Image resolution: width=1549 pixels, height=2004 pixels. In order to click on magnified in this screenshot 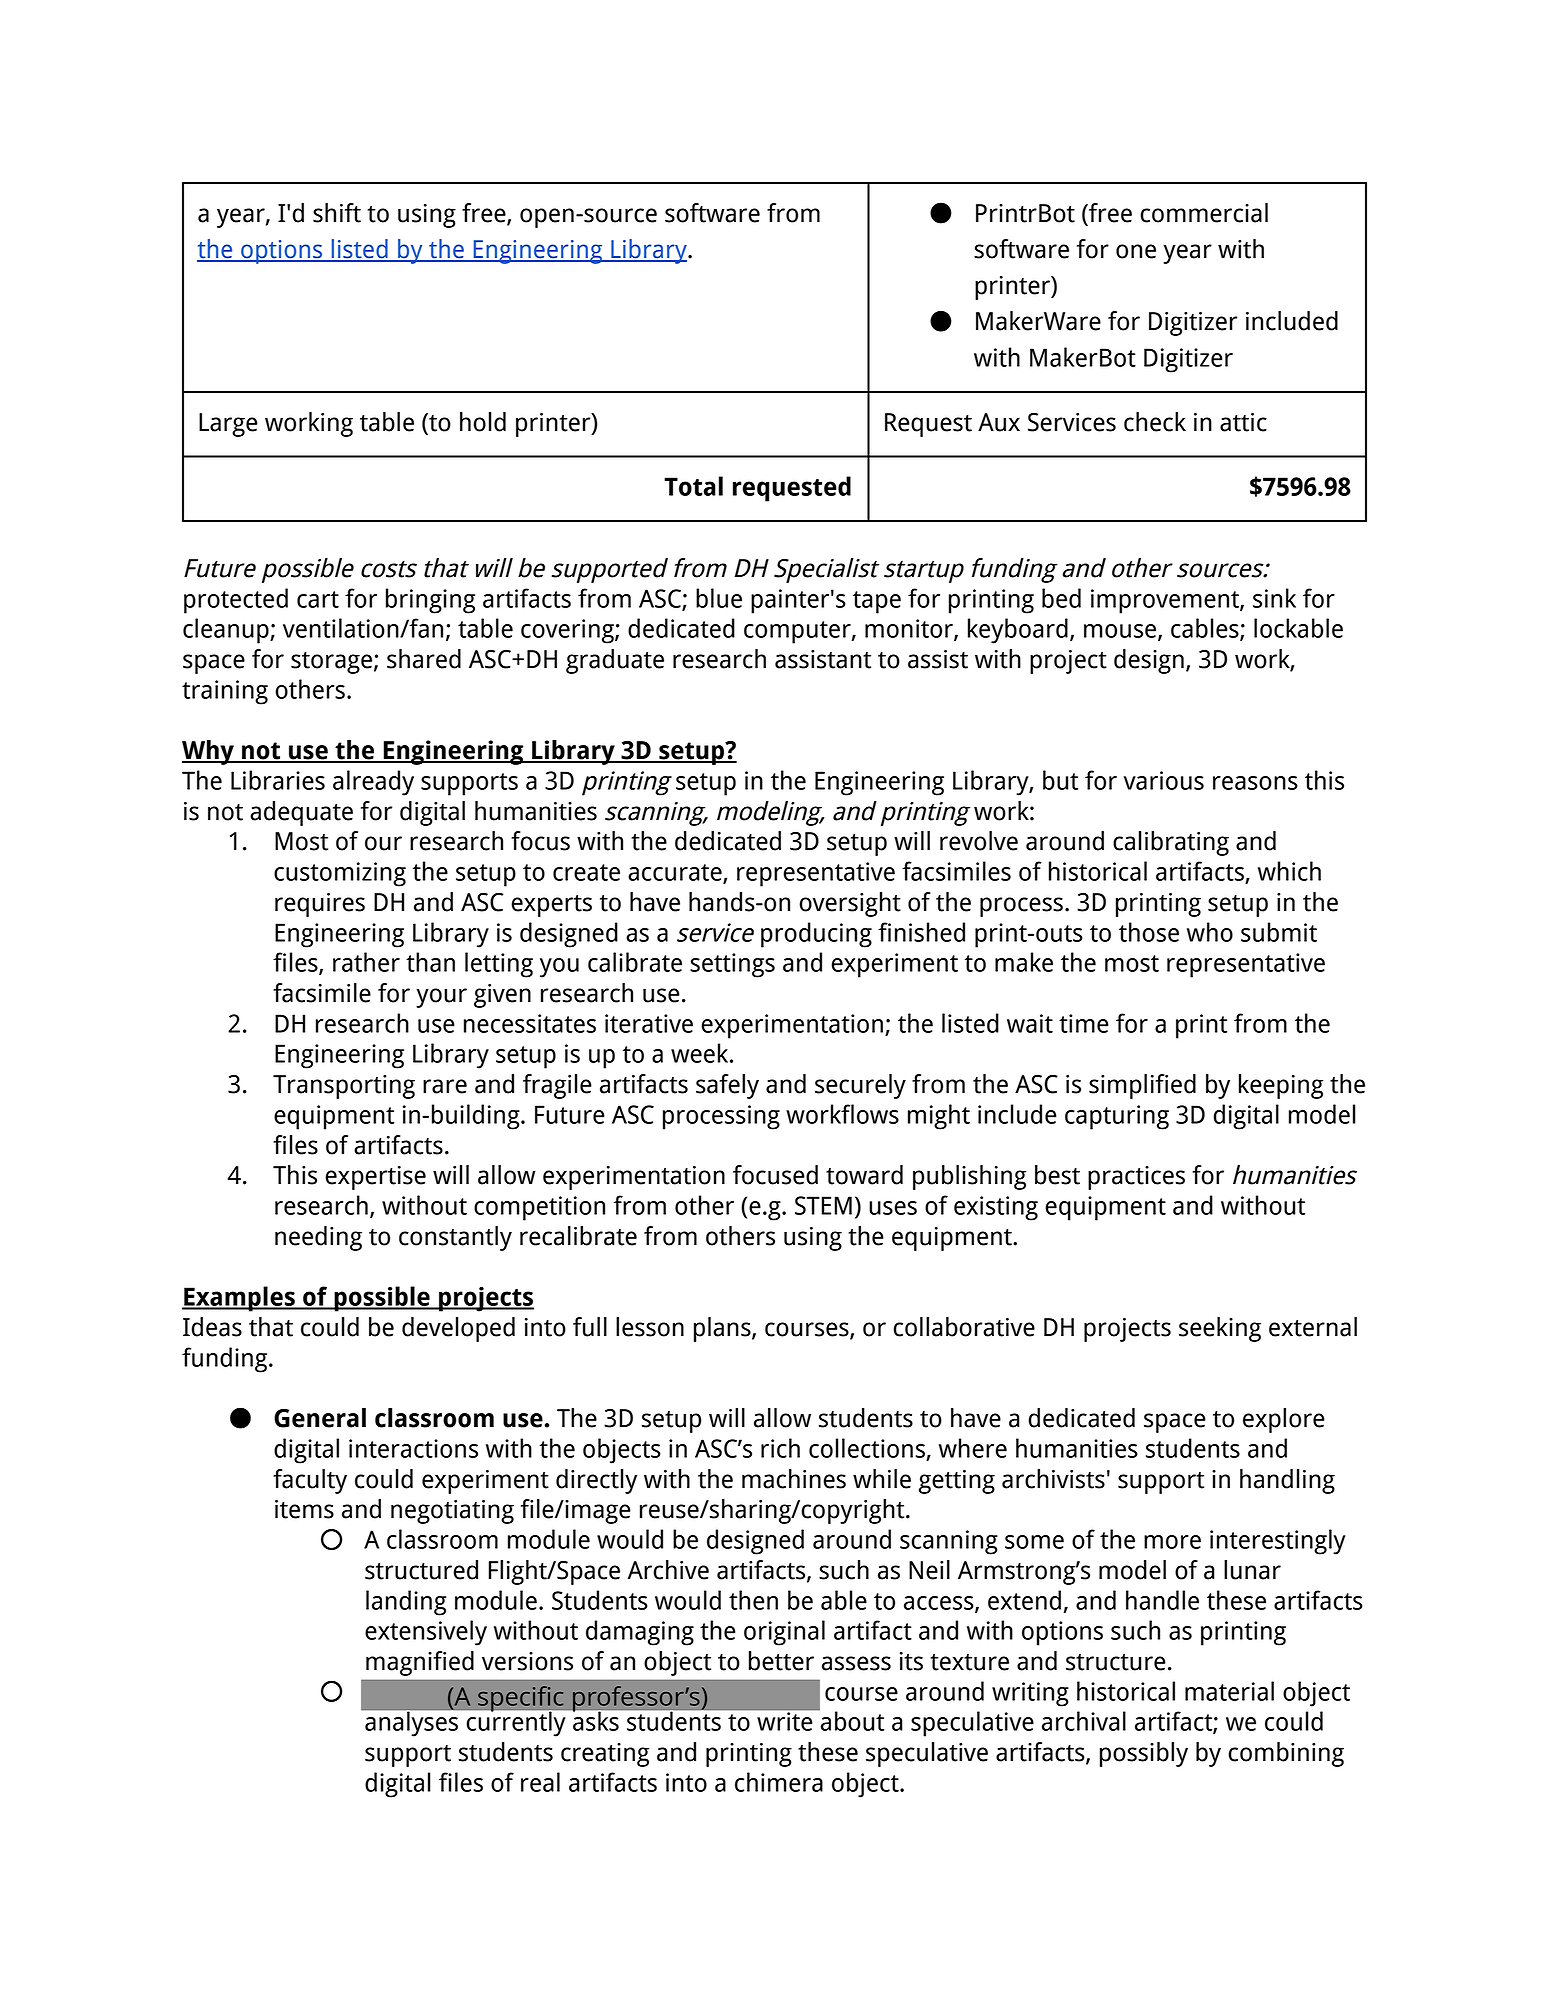, I will do `click(420, 1663)`.
